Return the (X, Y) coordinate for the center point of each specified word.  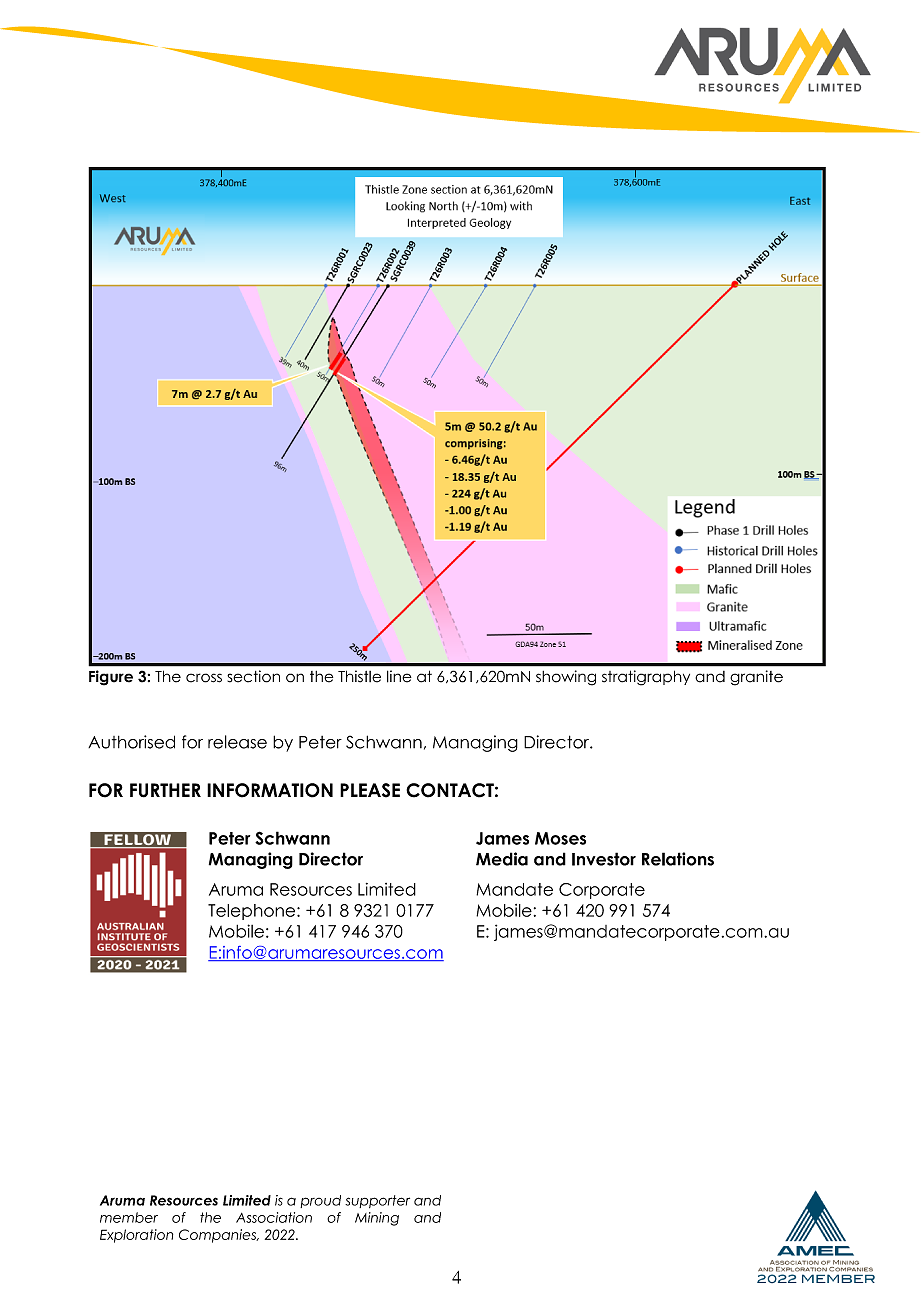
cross (204, 678)
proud (320, 1201)
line (399, 676)
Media (502, 859)
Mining (377, 1219)
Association (274, 1217)
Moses (560, 838)
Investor (604, 859)
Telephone (253, 912)
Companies (219, 1236)
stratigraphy (646, 678)
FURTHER (165, 790)
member (129, 1217)
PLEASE (370, 790)
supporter (377, 1201)
